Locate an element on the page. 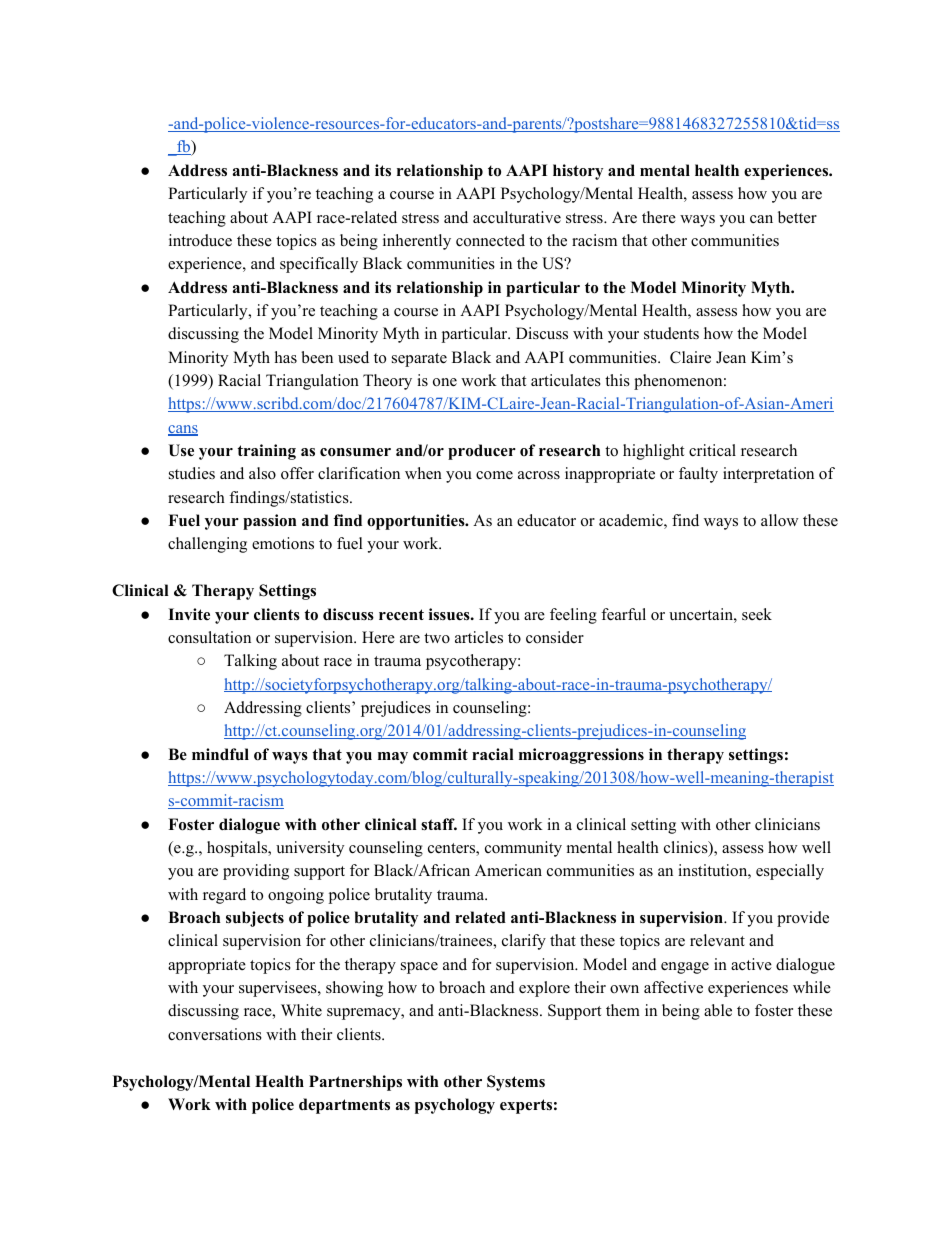 This page has height=1233, width=952. conversations is located at coordinates (215, 1034).
